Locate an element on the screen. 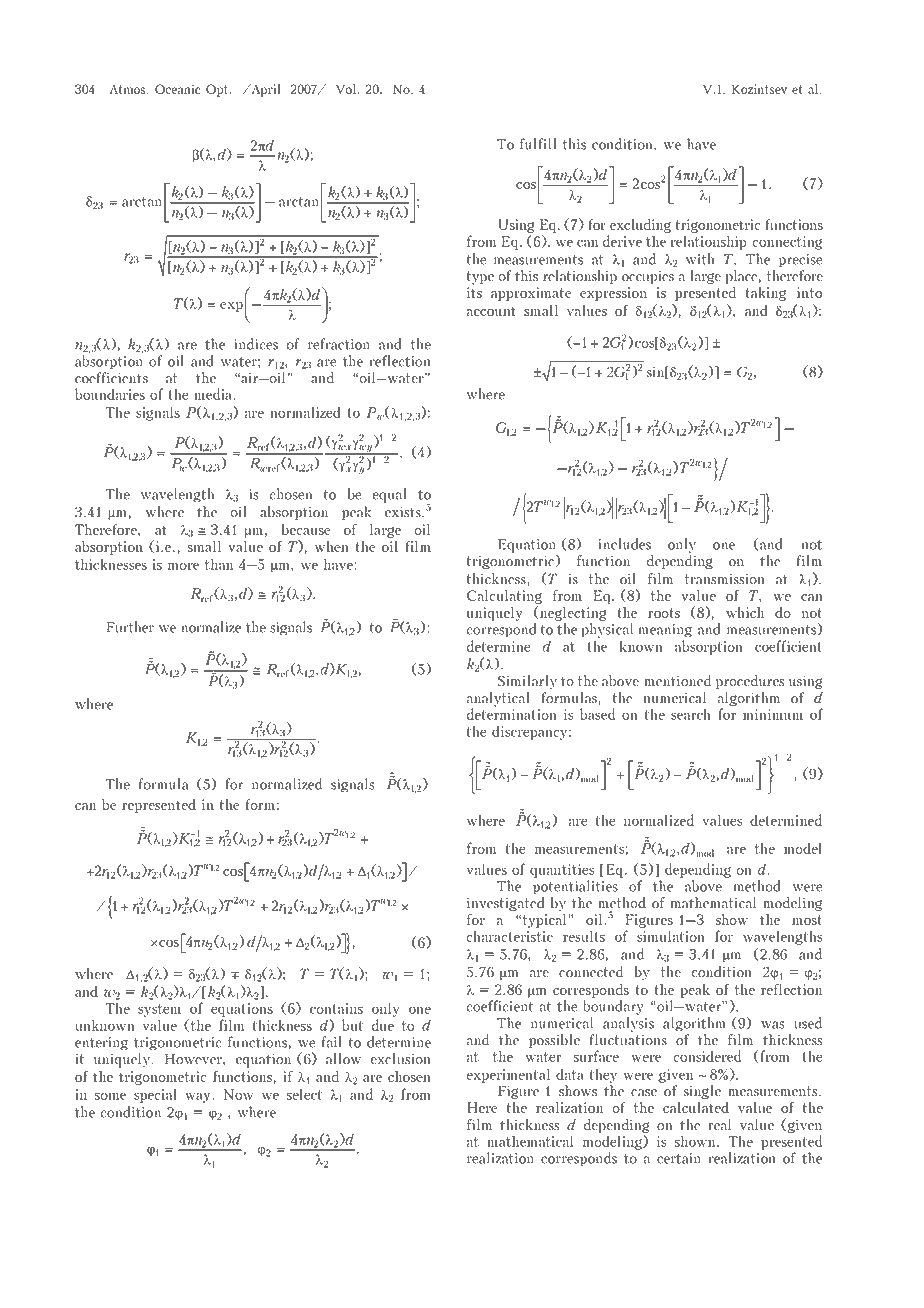 The image size is (924, 1308). account is located at coordinates (491, 311).
